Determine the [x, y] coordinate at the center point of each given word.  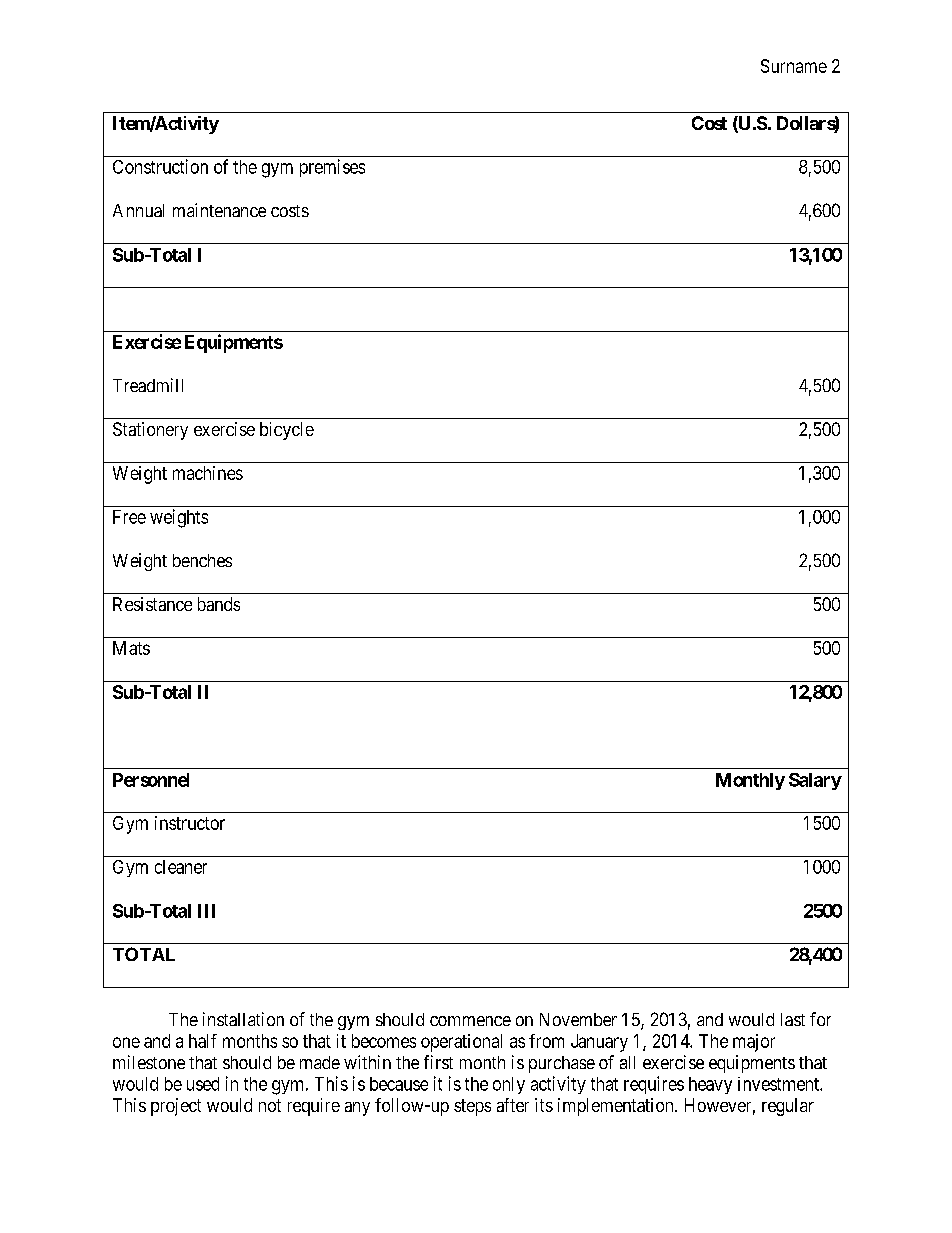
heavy [710, 1085]
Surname [794, 66]
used [203, 1084]
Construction [160, 166]
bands [219, 604]
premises [332, 168]
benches [202, 560]
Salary [815, 781]
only [509, 1085]
